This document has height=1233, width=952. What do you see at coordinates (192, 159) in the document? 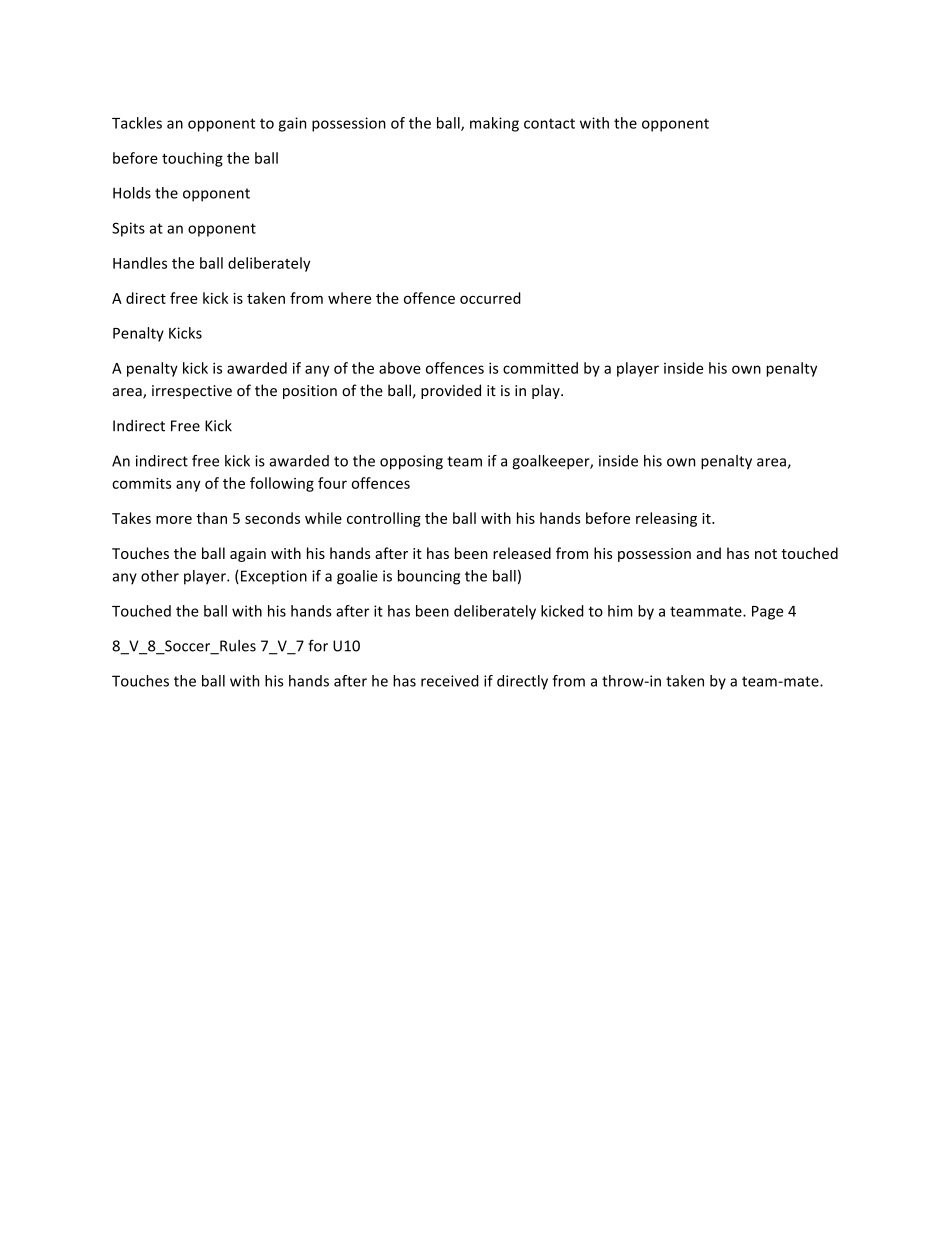
I see `touching` at bounding box center [192, 159].
